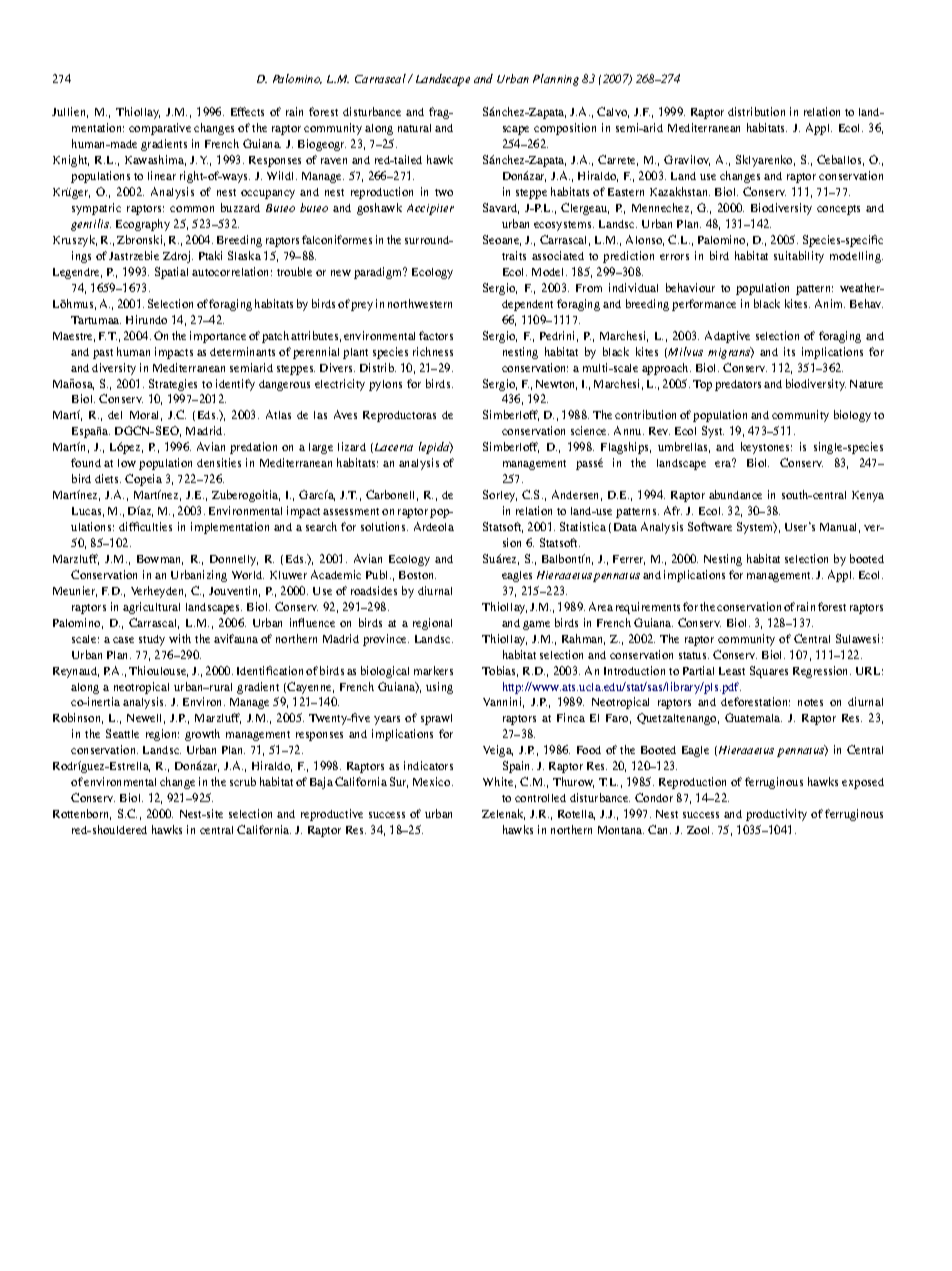 Image resolution: width=952 pixels, height=1271 pixels. What do you see at coordinates (776, 815) in the screenshot?
I see `productivity` at bounding box center [776, 815].
